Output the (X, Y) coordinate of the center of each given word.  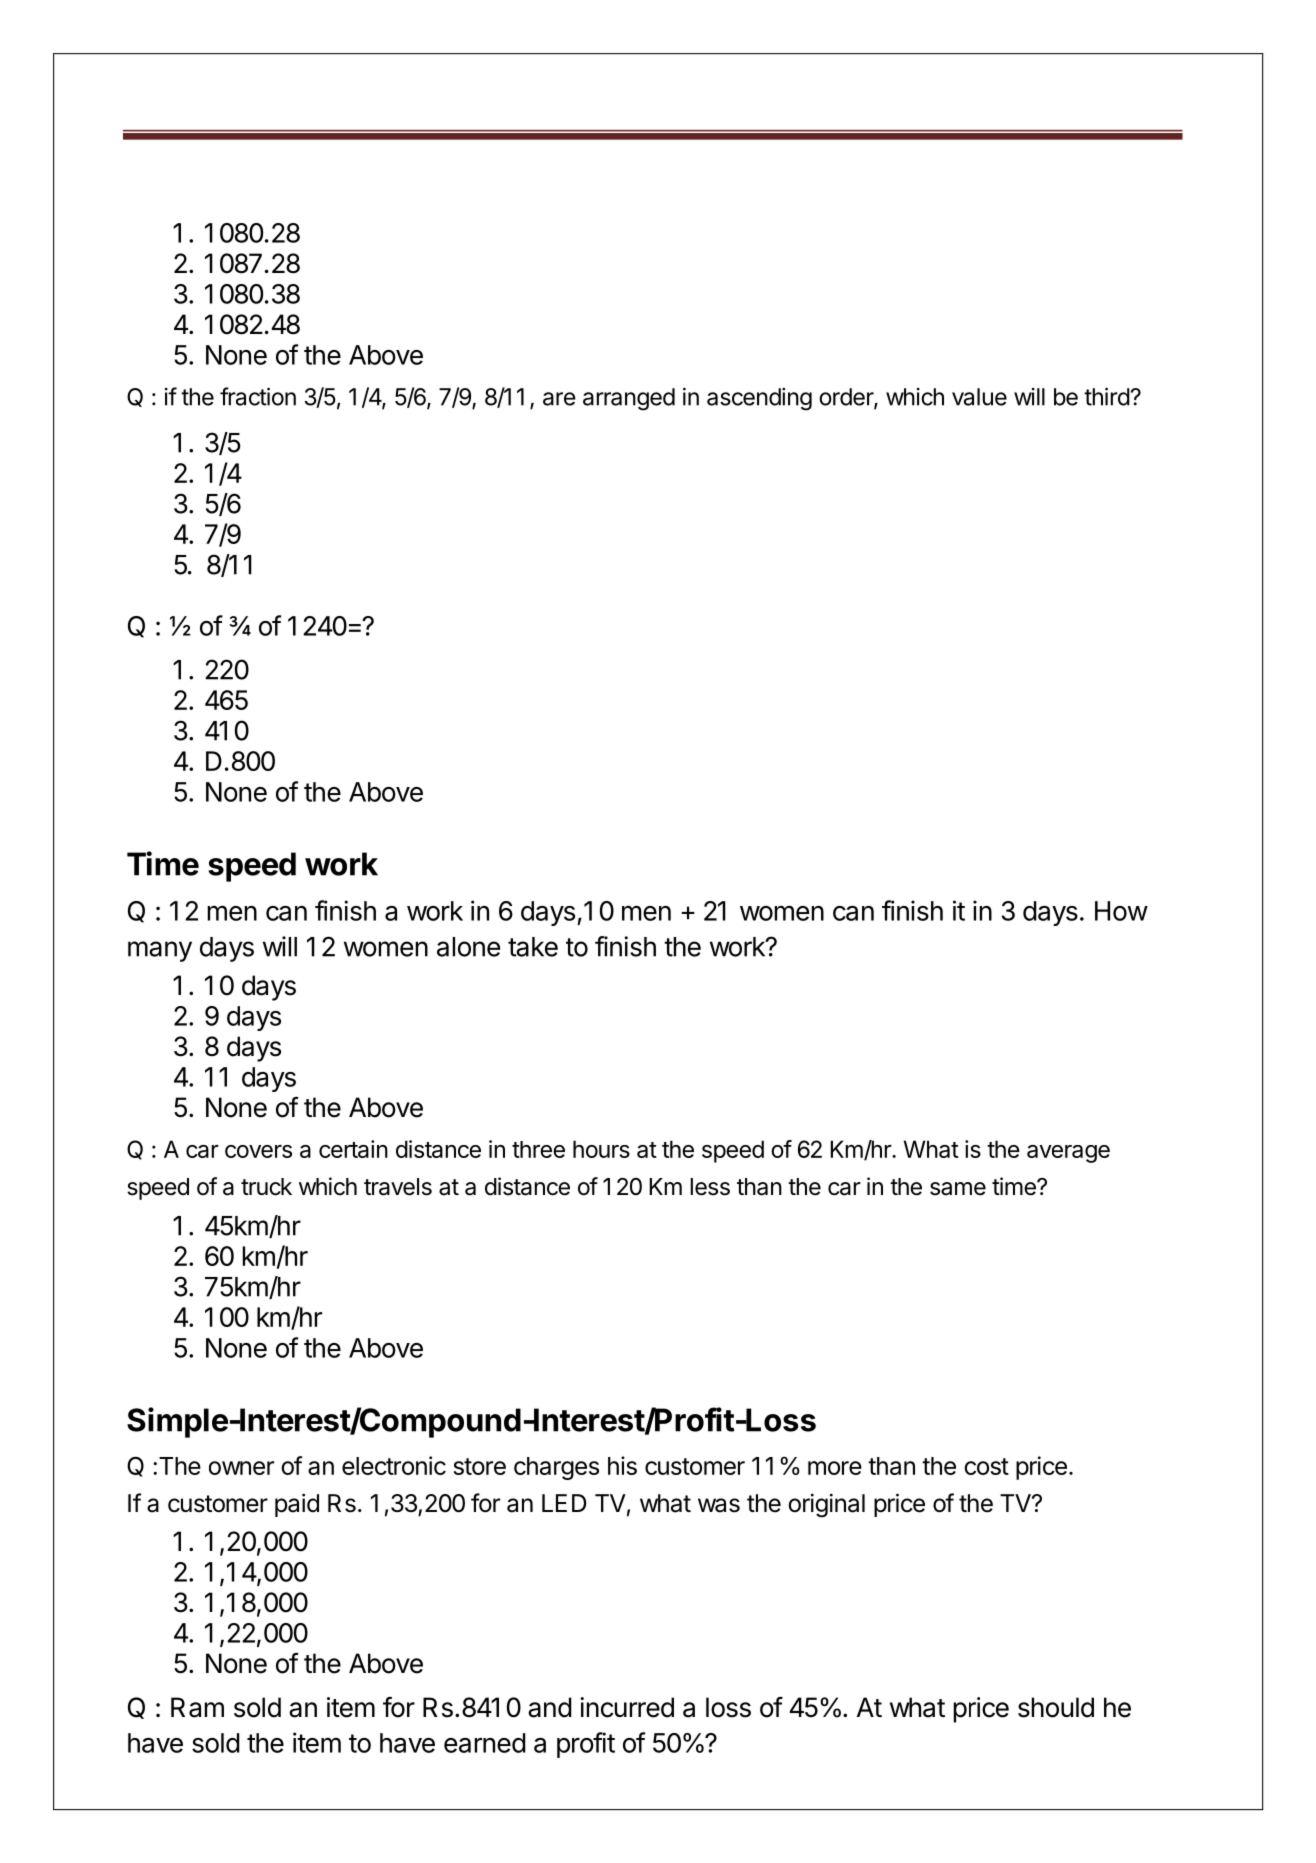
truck (266, 1187)
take (533, 947)
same (958, 1189)
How (1121, 911)
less (710, 1187)
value (979, 397)
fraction (258, 396)
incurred (627, 1707)
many (160, 951)
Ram (197, 1707)
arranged (629, 399)
